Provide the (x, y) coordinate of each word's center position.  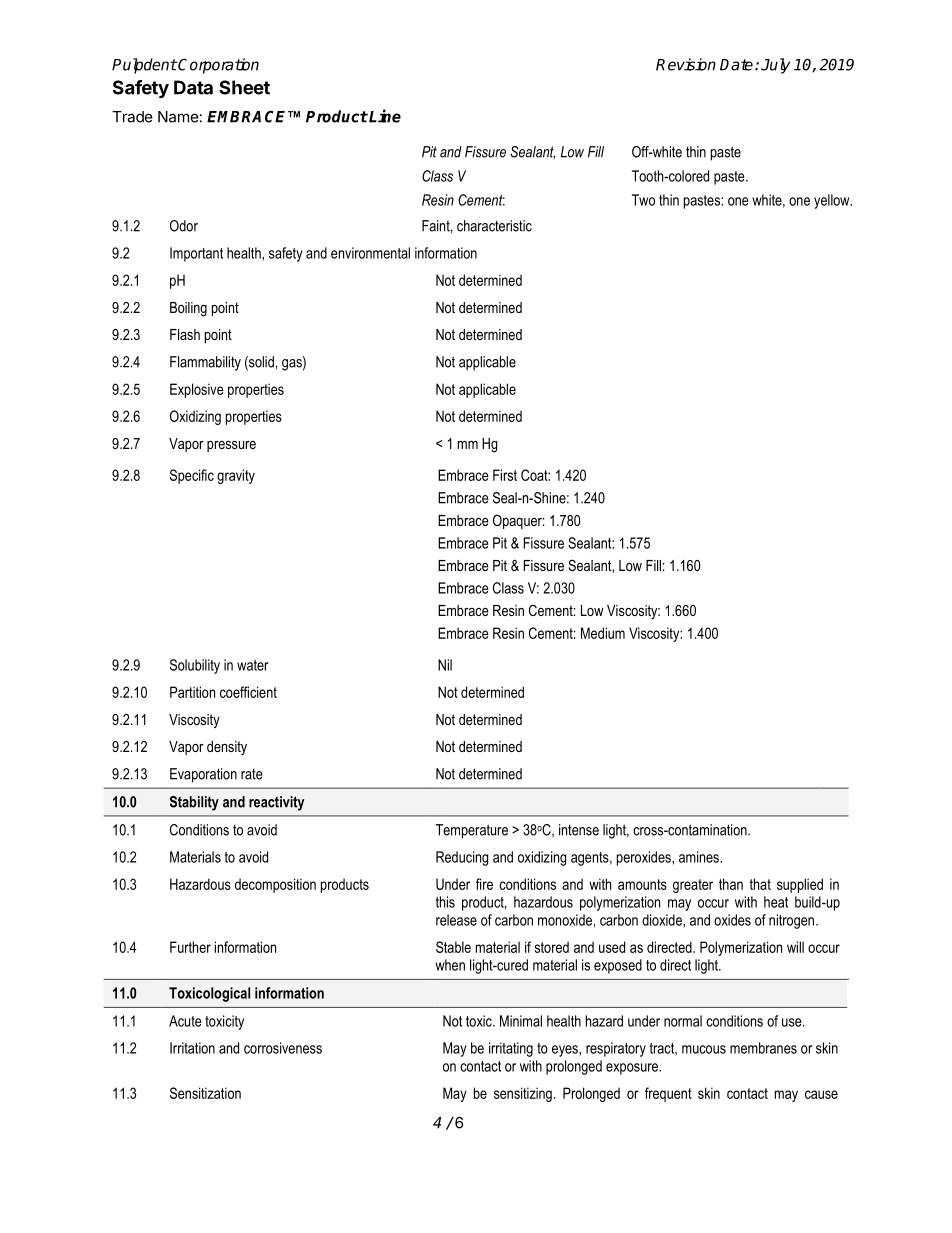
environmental (370, 253)
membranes (763, 1048)
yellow (833, 201)
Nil (445, 665)
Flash (185, 334)
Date (738, 65)
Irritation (192, 1048)
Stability (194, 803)
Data (193, 87)
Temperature (472, 831)
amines (700, 857)
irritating (511, 1049)
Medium (603, 633)
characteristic (494, 226)
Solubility (195, 666)
